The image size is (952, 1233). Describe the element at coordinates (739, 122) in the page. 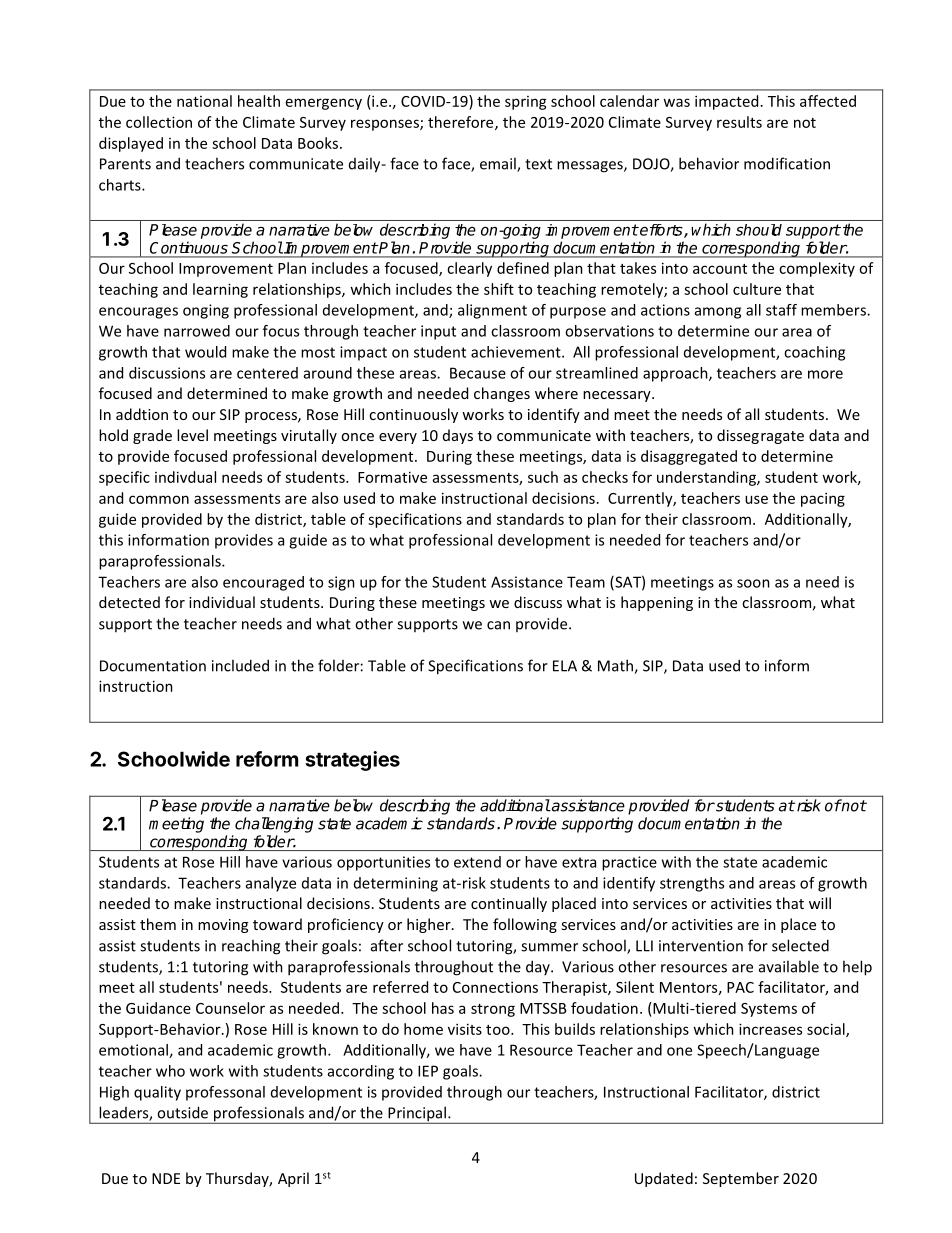

I see `results` at that location.
